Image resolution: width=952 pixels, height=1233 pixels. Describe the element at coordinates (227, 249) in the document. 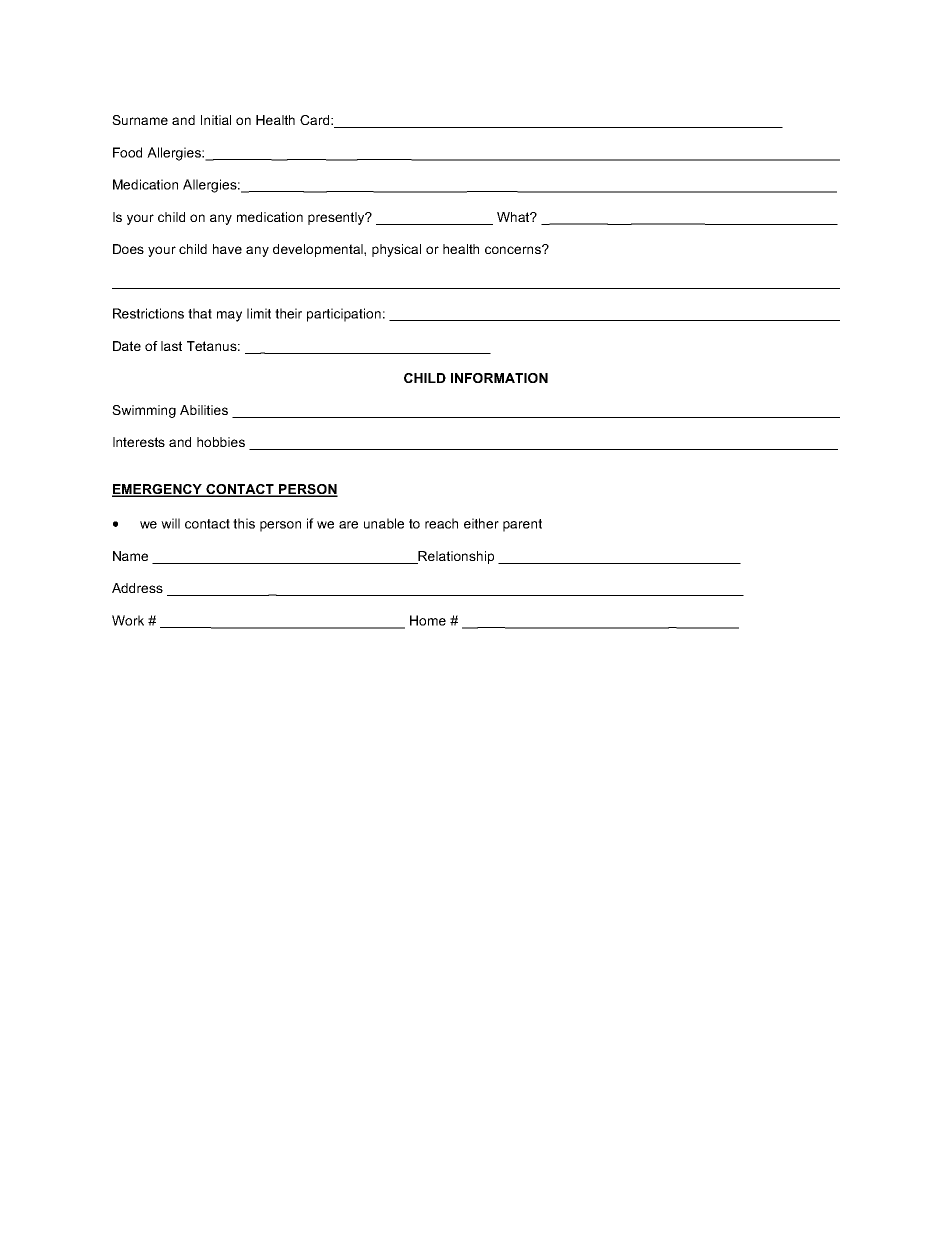

I see `have` at that location.
